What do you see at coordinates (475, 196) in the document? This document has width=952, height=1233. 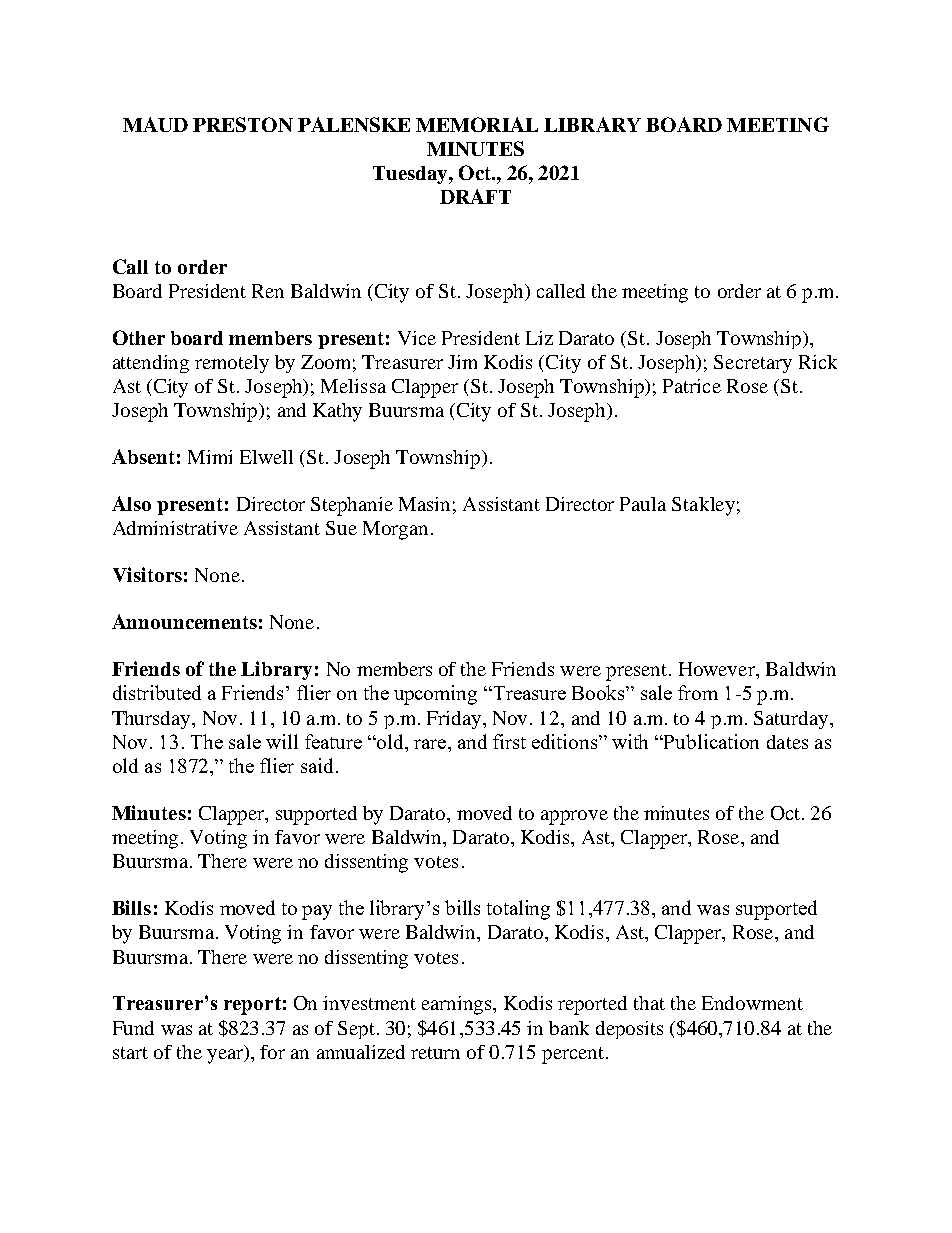 I see `DRAFT` at bounding box center [475, 196].
